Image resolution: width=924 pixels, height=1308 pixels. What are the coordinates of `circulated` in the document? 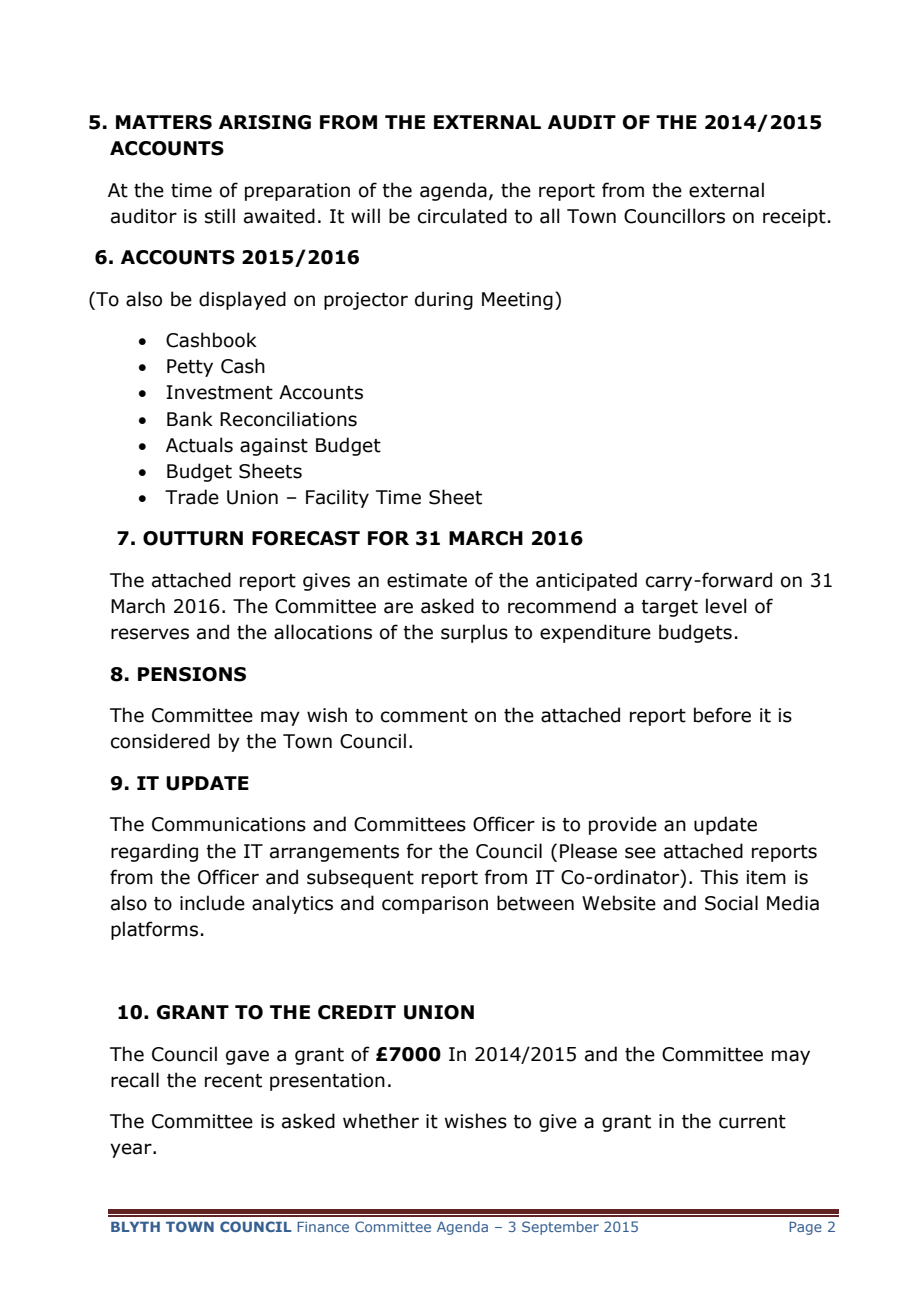 It's located at (462, 216).
